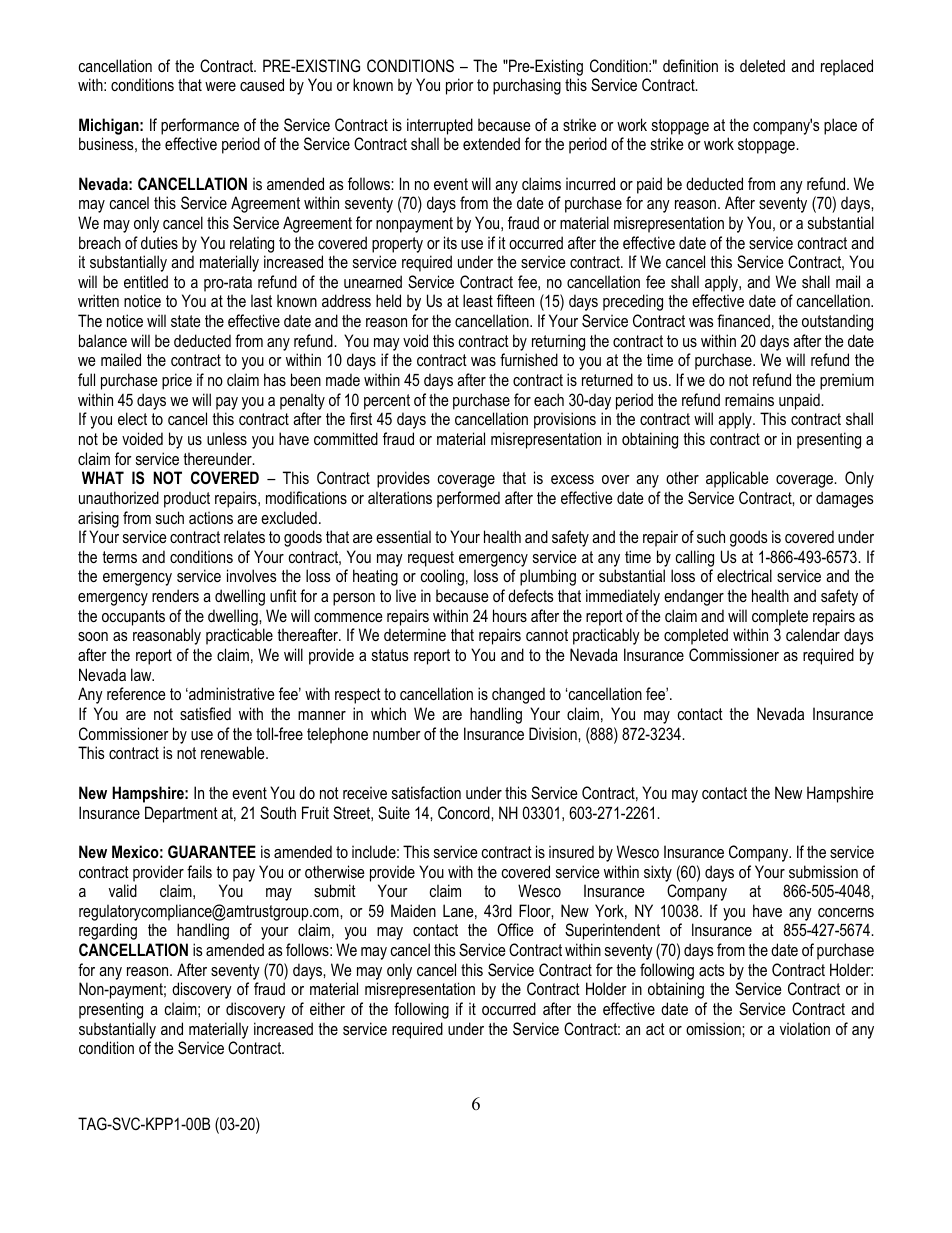 This screenshot has height=1233, width=952. Describe the element at coordinates (714, 1028) in the screenshot. I see `omission` at that location.
